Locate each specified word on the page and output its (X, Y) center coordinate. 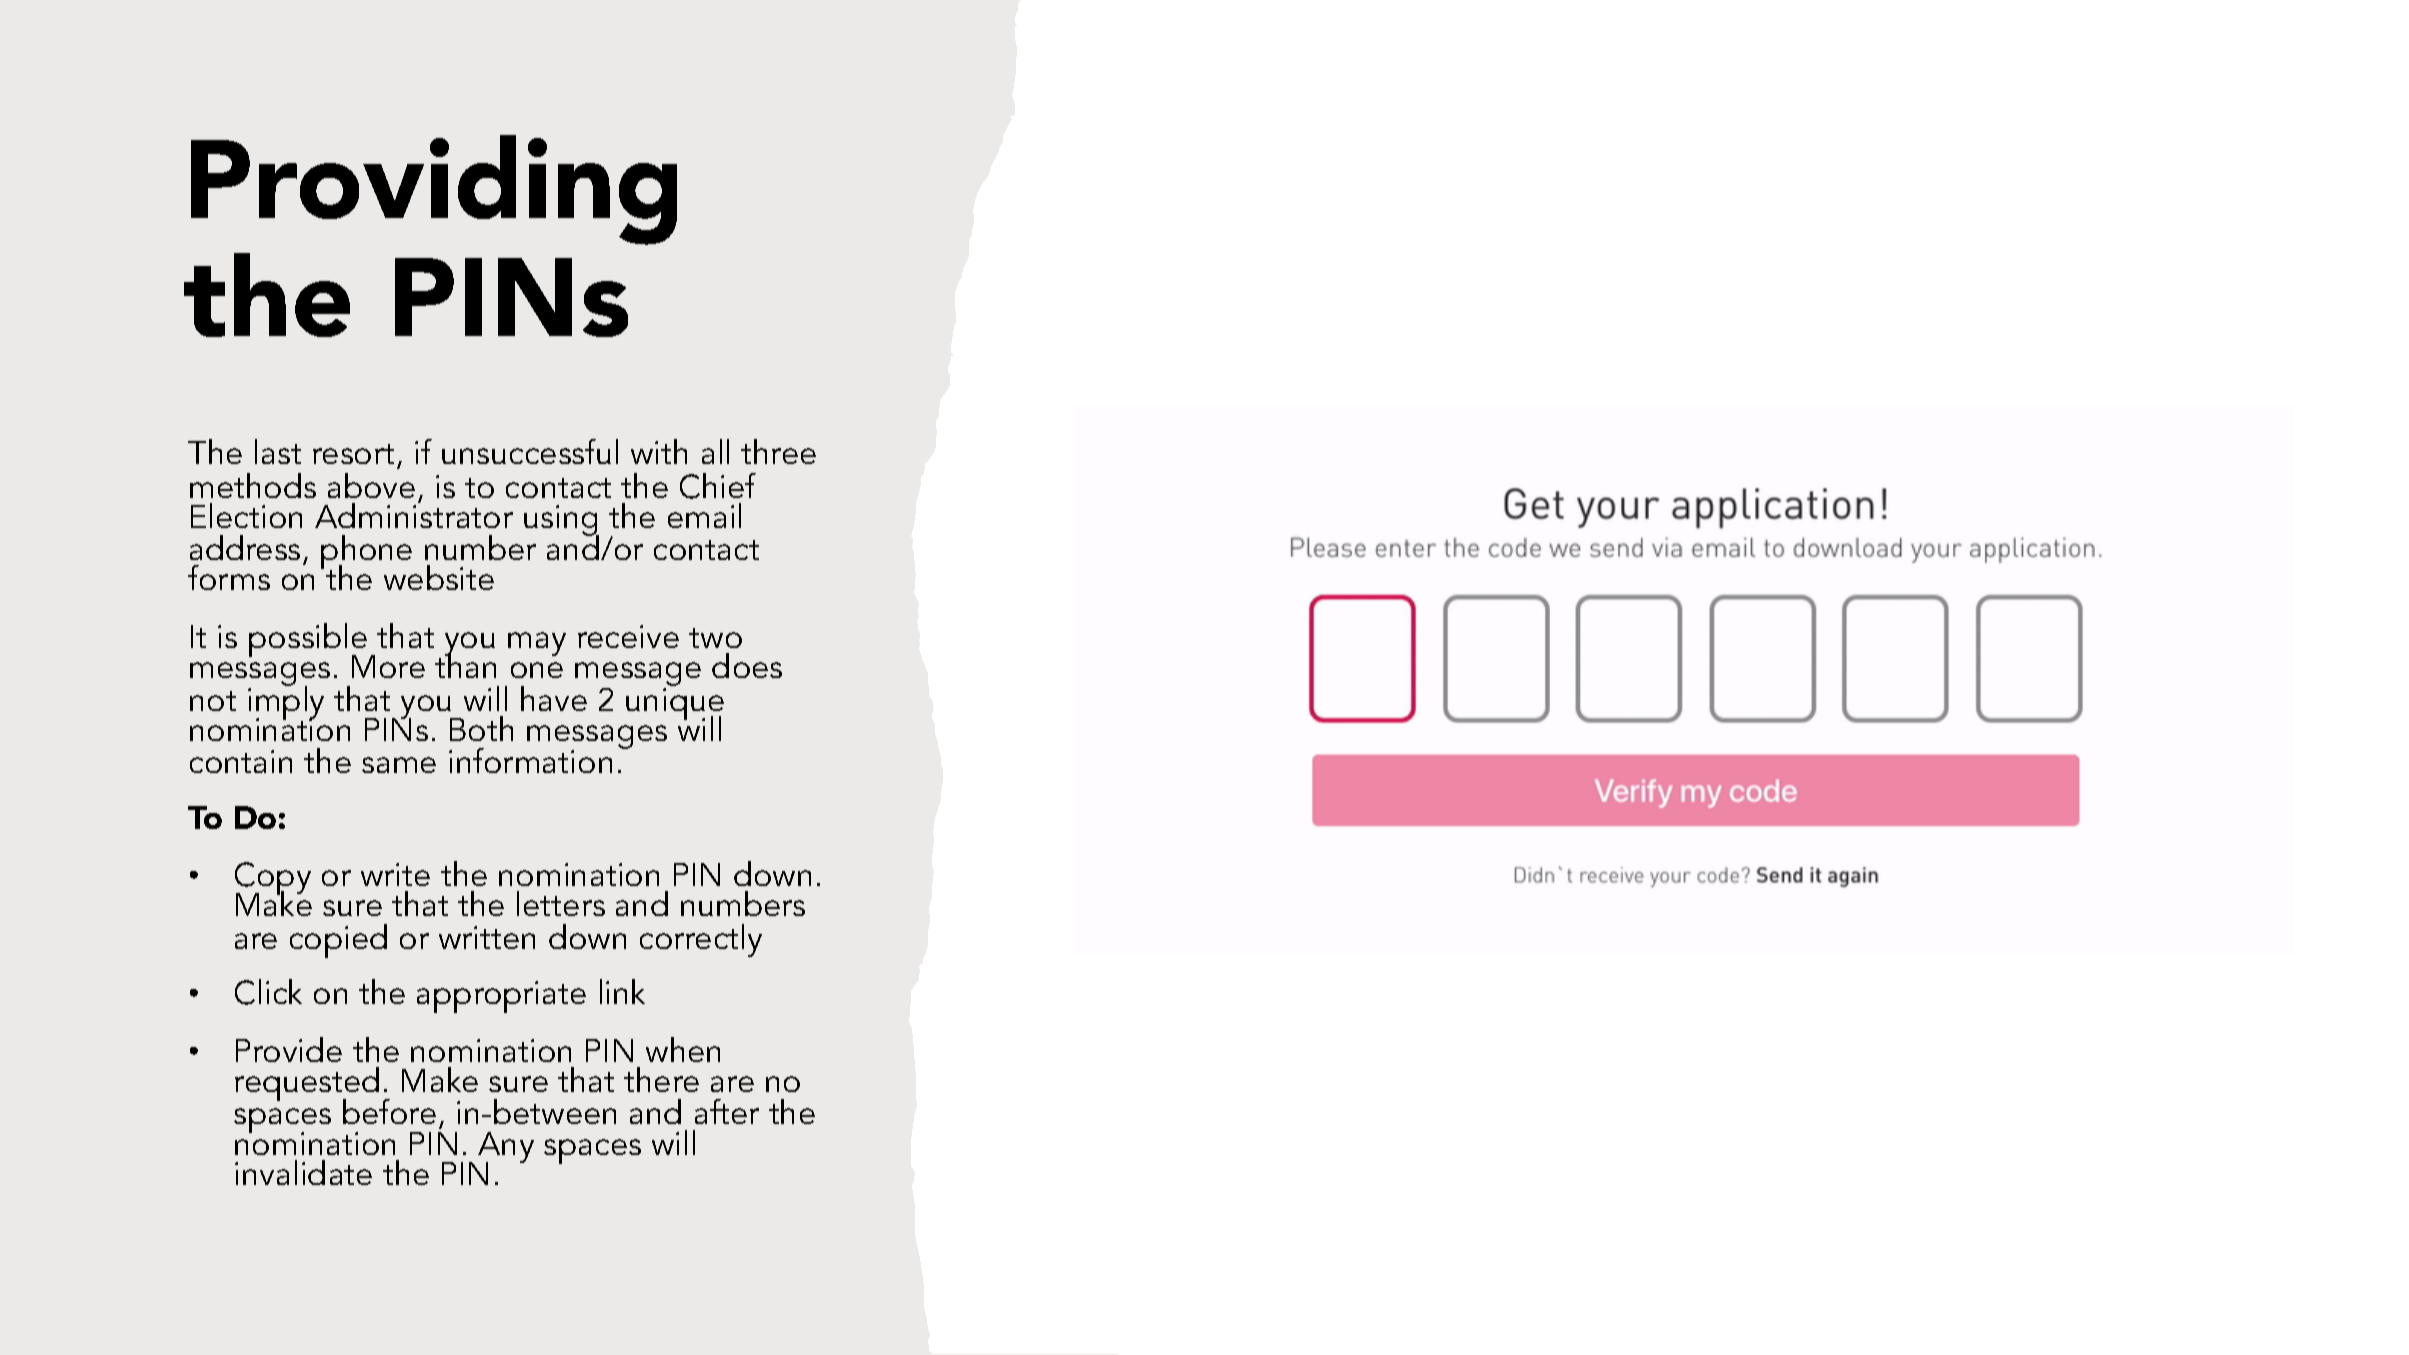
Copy (273, 880)
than (465, 665)
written (487, 937)
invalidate (303, 1172)
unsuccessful (530, 451)
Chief (718, 486)
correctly (701, 940)
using (561, 521)
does (747, 665)
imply (286, 703)
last (278, 451)
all (715, 451)
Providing (434, 190)
